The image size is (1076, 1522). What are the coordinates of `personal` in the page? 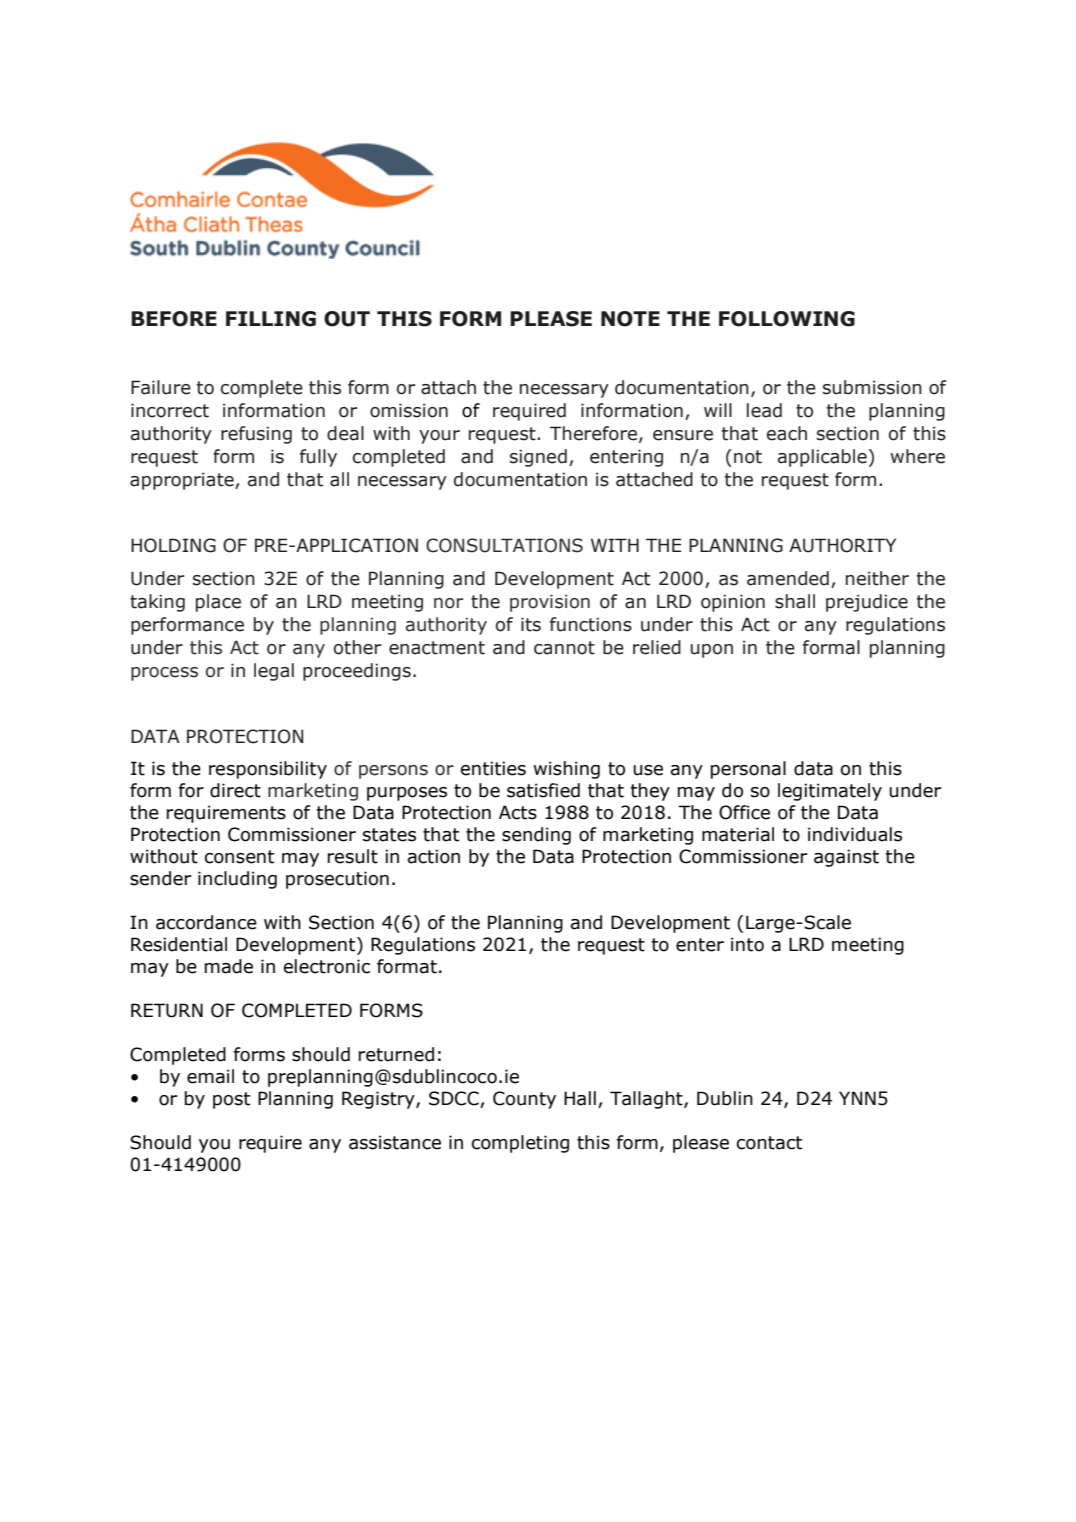 It's located at (748, 770).
